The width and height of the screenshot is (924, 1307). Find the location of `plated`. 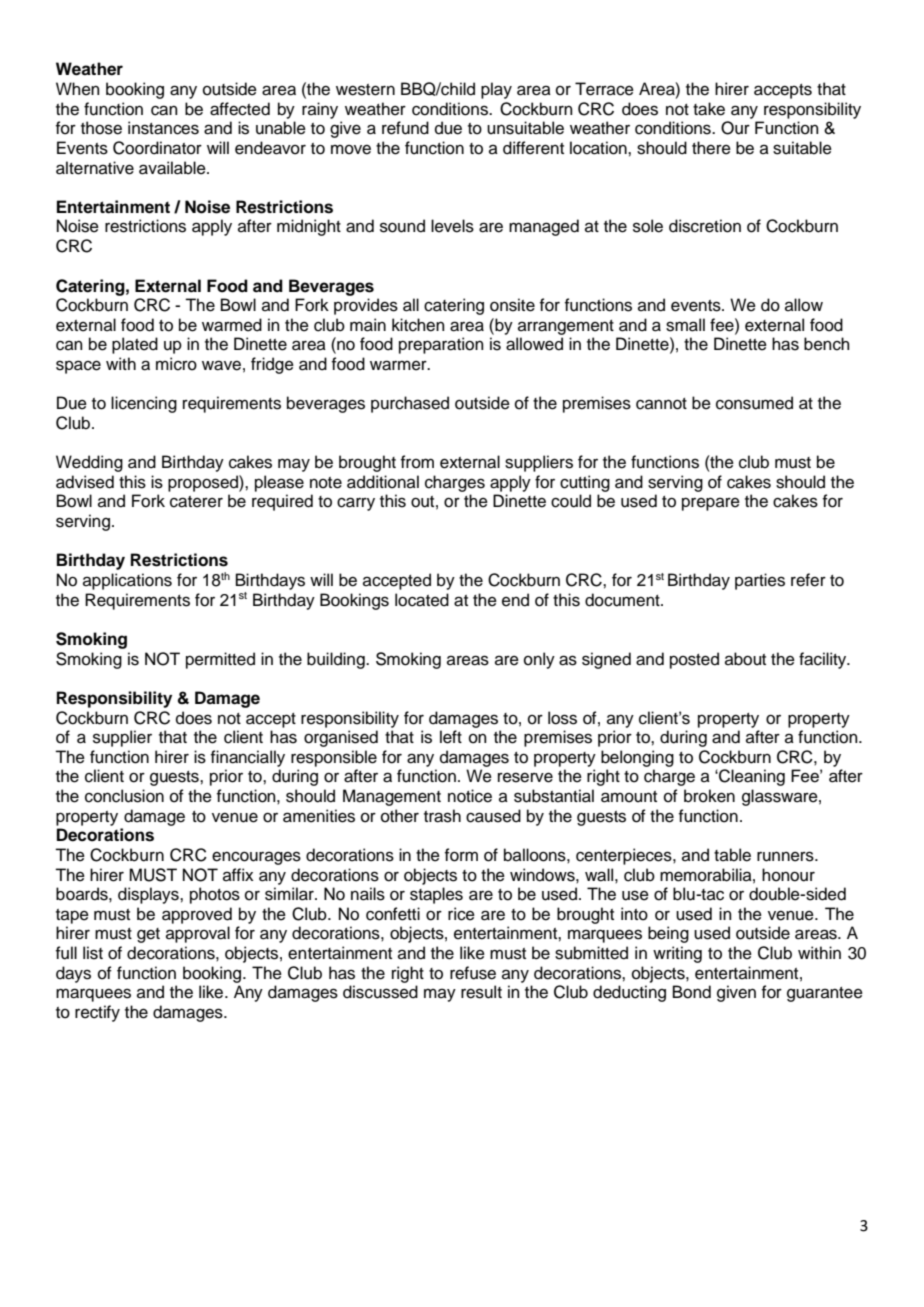

plated is located at coordinates (135, 345).
